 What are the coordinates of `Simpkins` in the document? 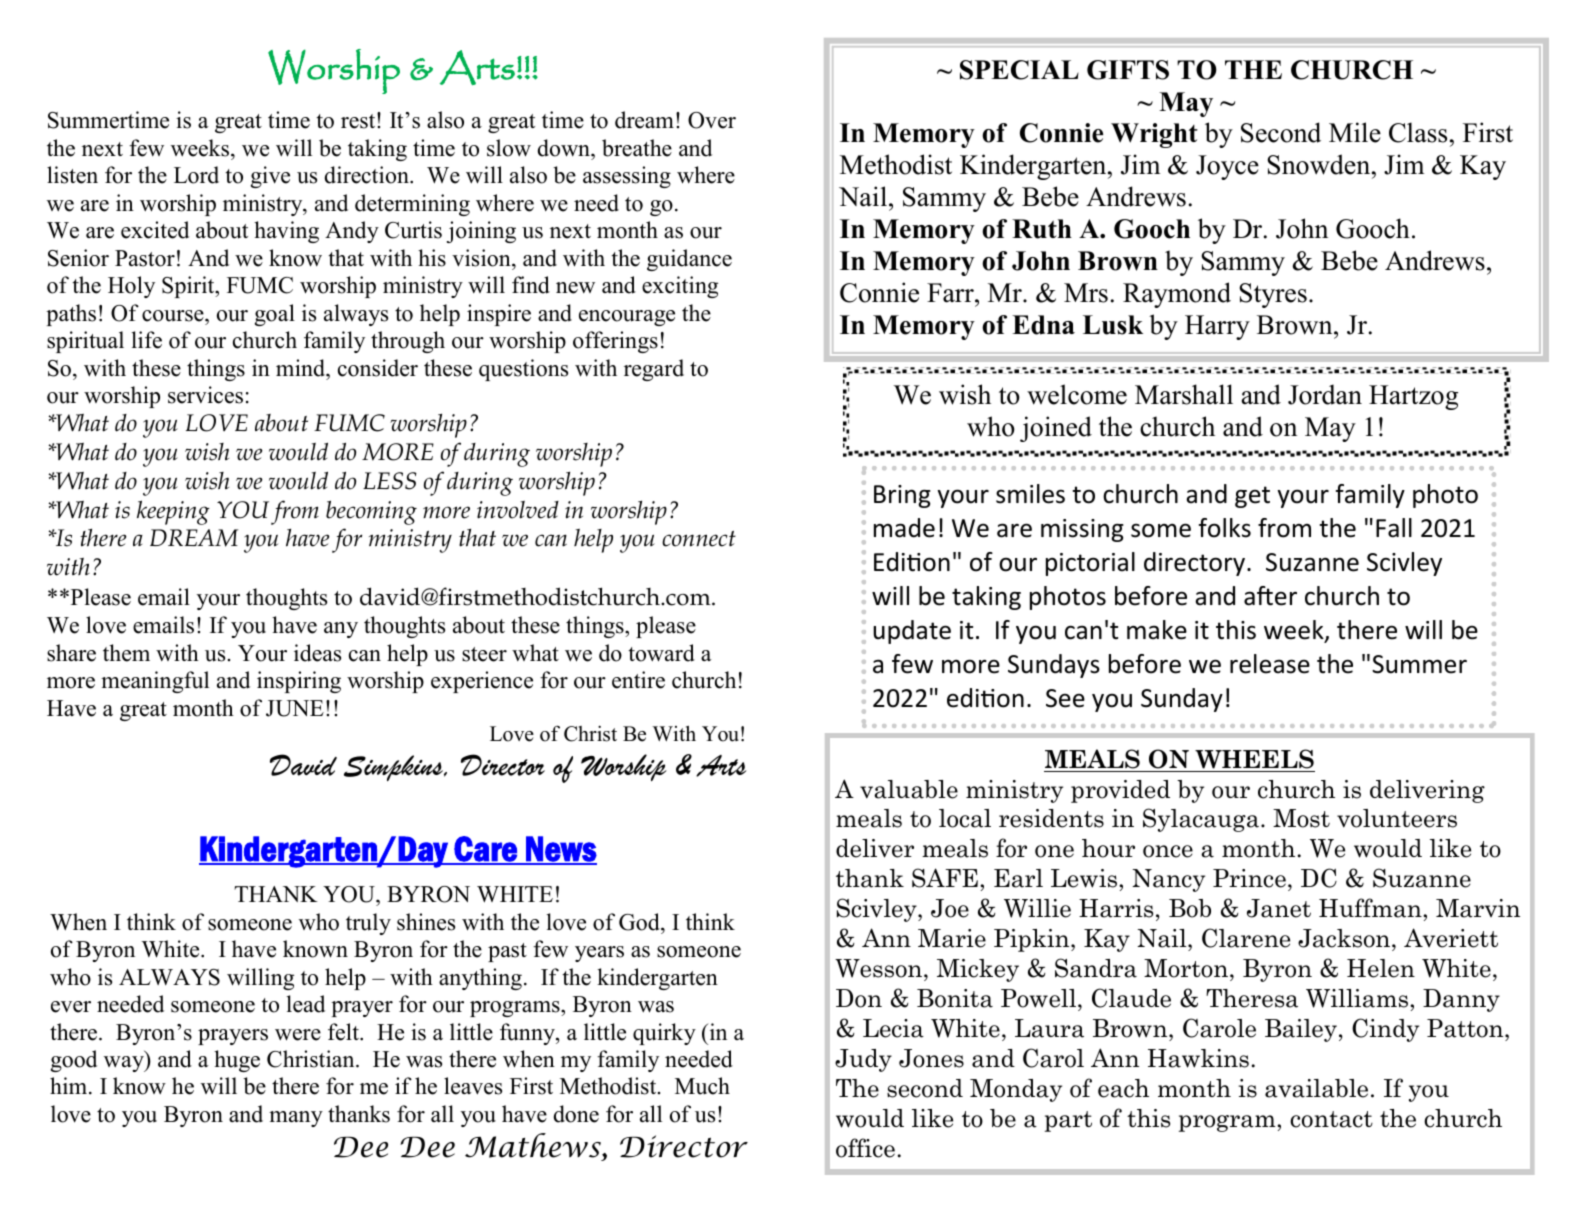 It's located at (394, 768).
